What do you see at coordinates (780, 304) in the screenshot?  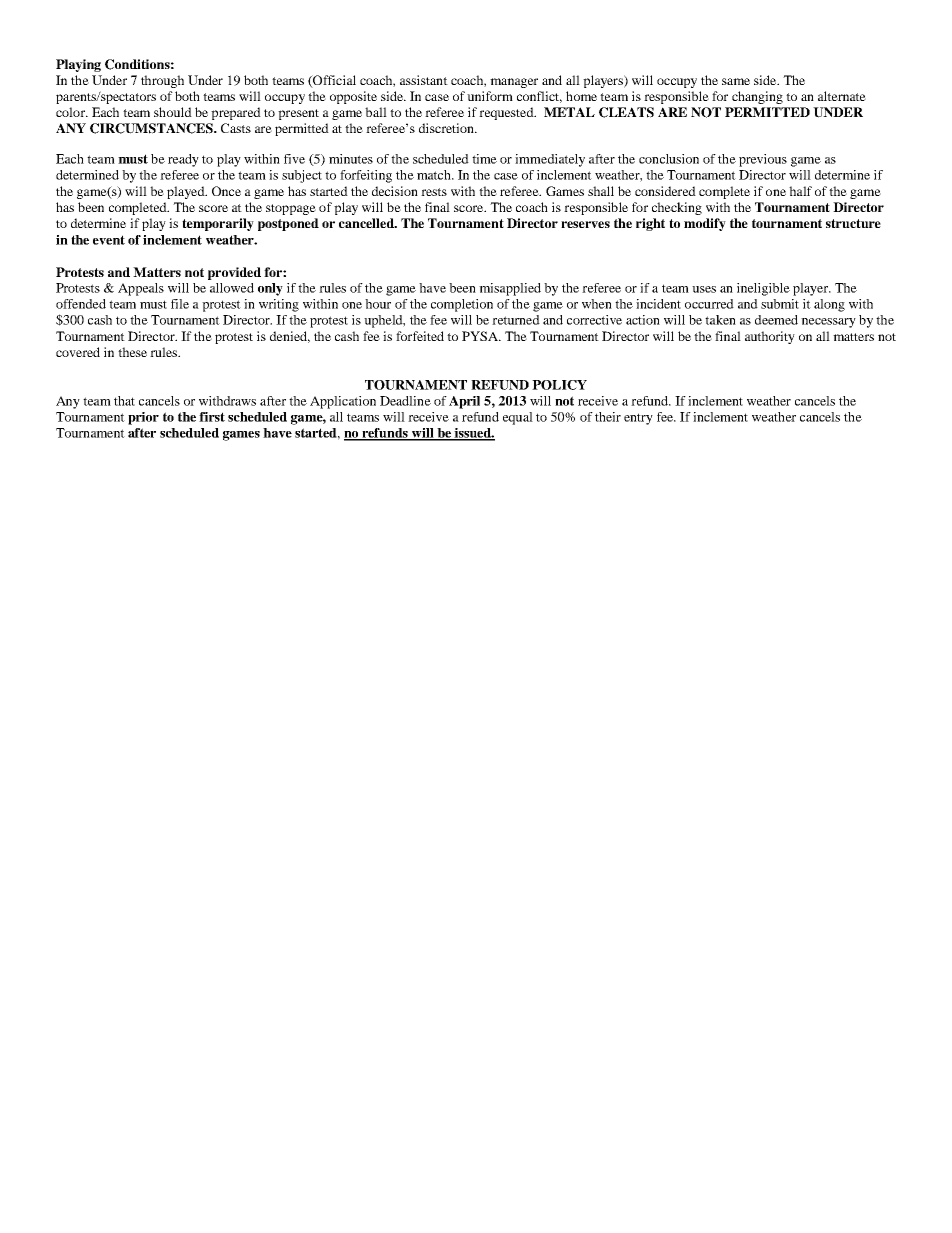 I see `submit` at bounding box center [780, 304].
